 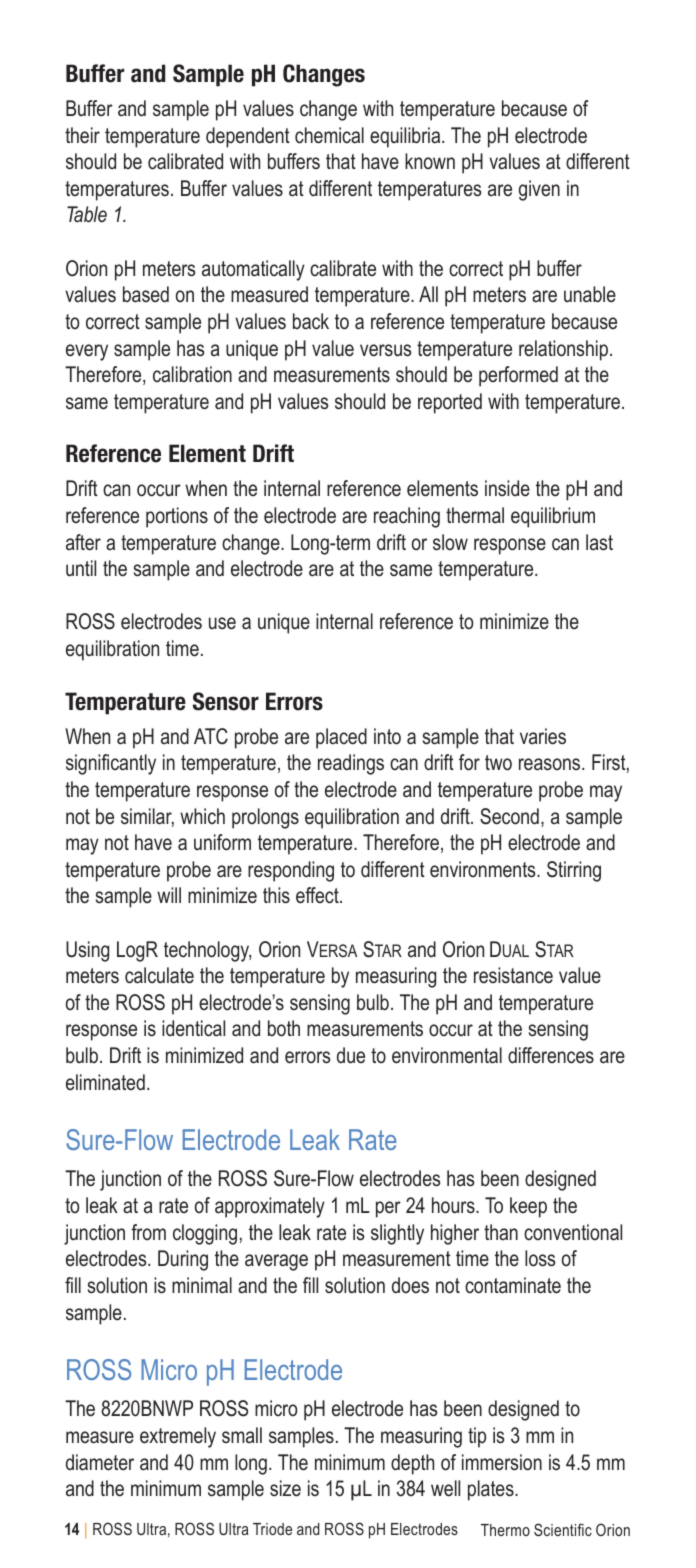 What do you see at coordinates (100, 1462) in the image?
I see `diameter` at bounding box center [100, 1462].
